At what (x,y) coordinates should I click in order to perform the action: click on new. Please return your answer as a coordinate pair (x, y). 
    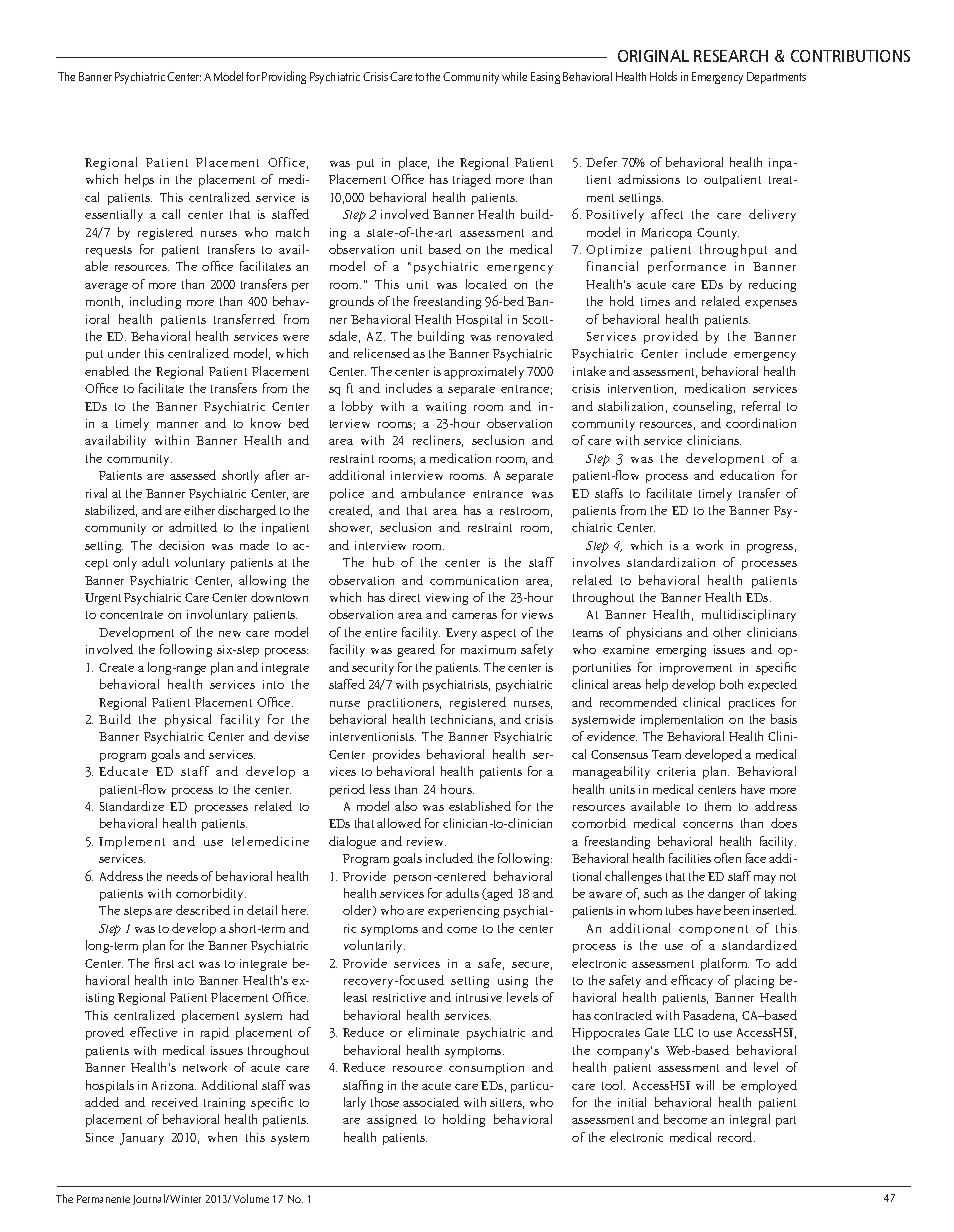
    Looking at the image, I should click on (230, 634).
